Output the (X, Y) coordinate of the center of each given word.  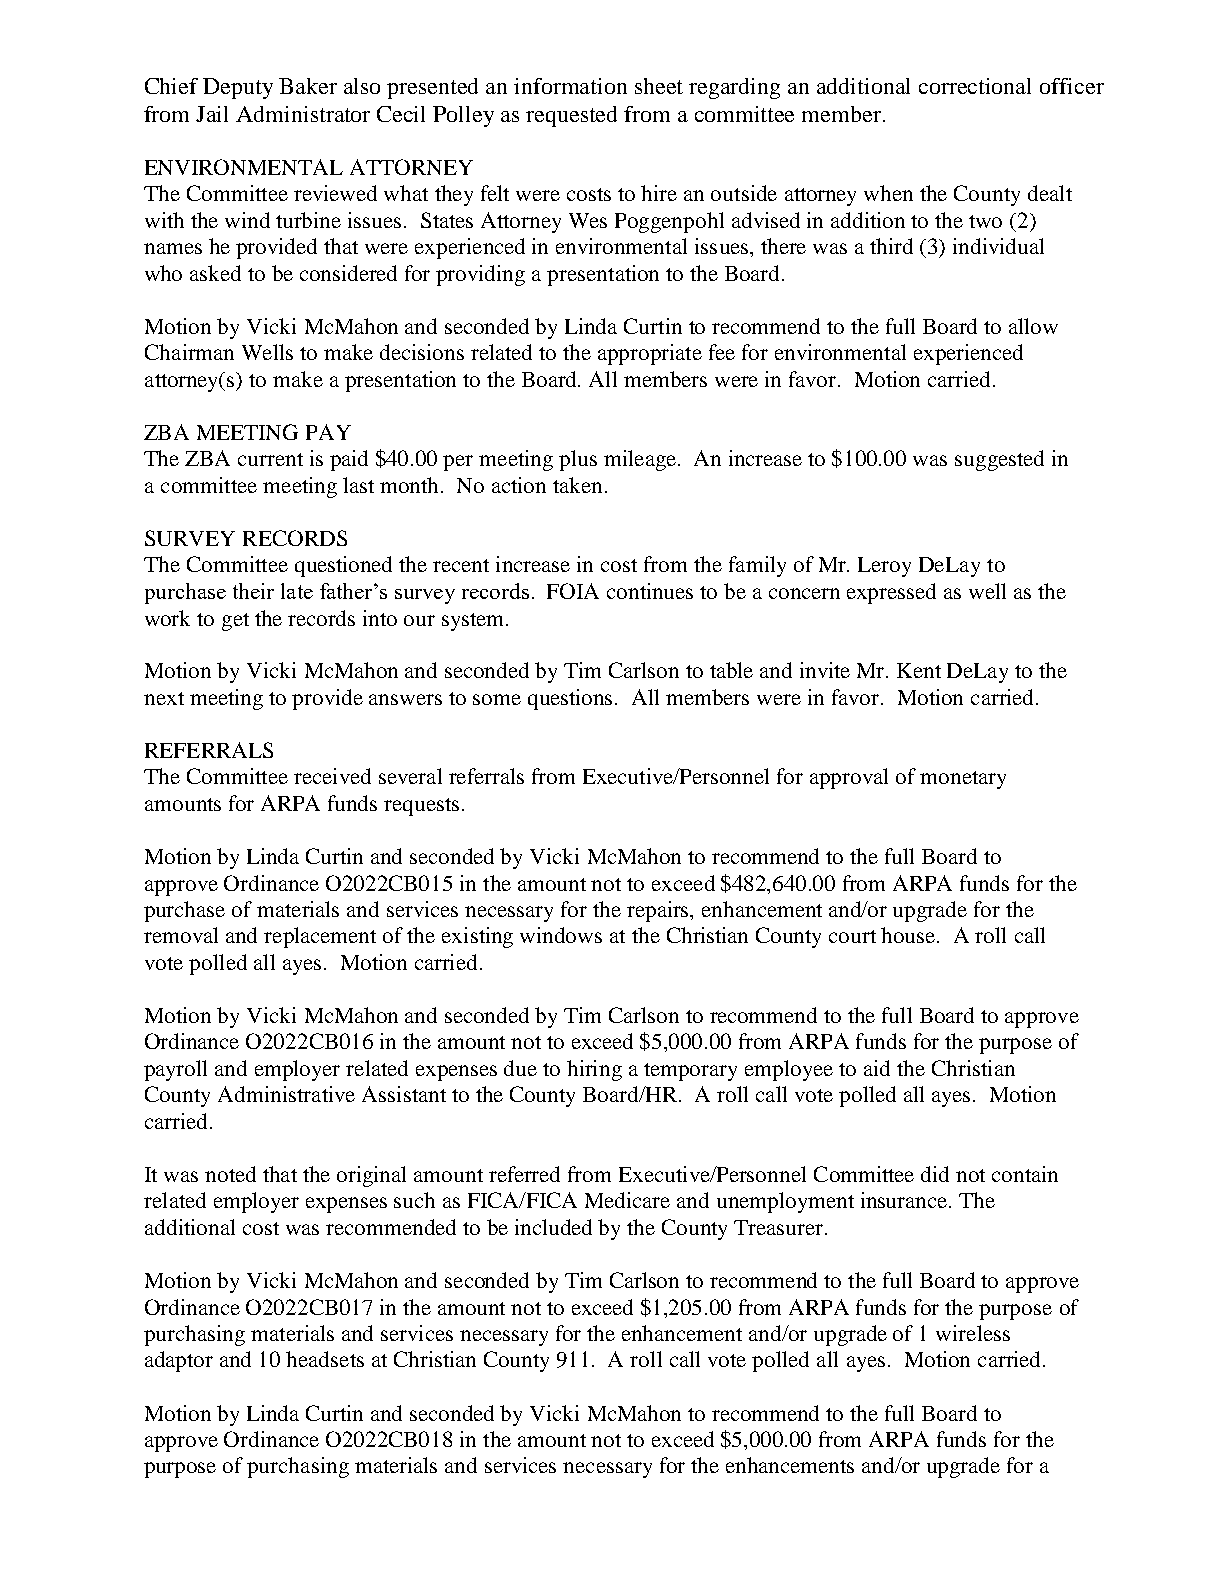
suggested (999, 460)
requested (571, 116)
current (270, 459)
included (553, 1227)
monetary (963, 780)
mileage (641, 460)
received (332, 776)
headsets (325, 1359)
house (909, 935)
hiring (594, 1070)
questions (572, 699)
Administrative (286, 1094)
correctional (975, 86)
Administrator (303, 114)
